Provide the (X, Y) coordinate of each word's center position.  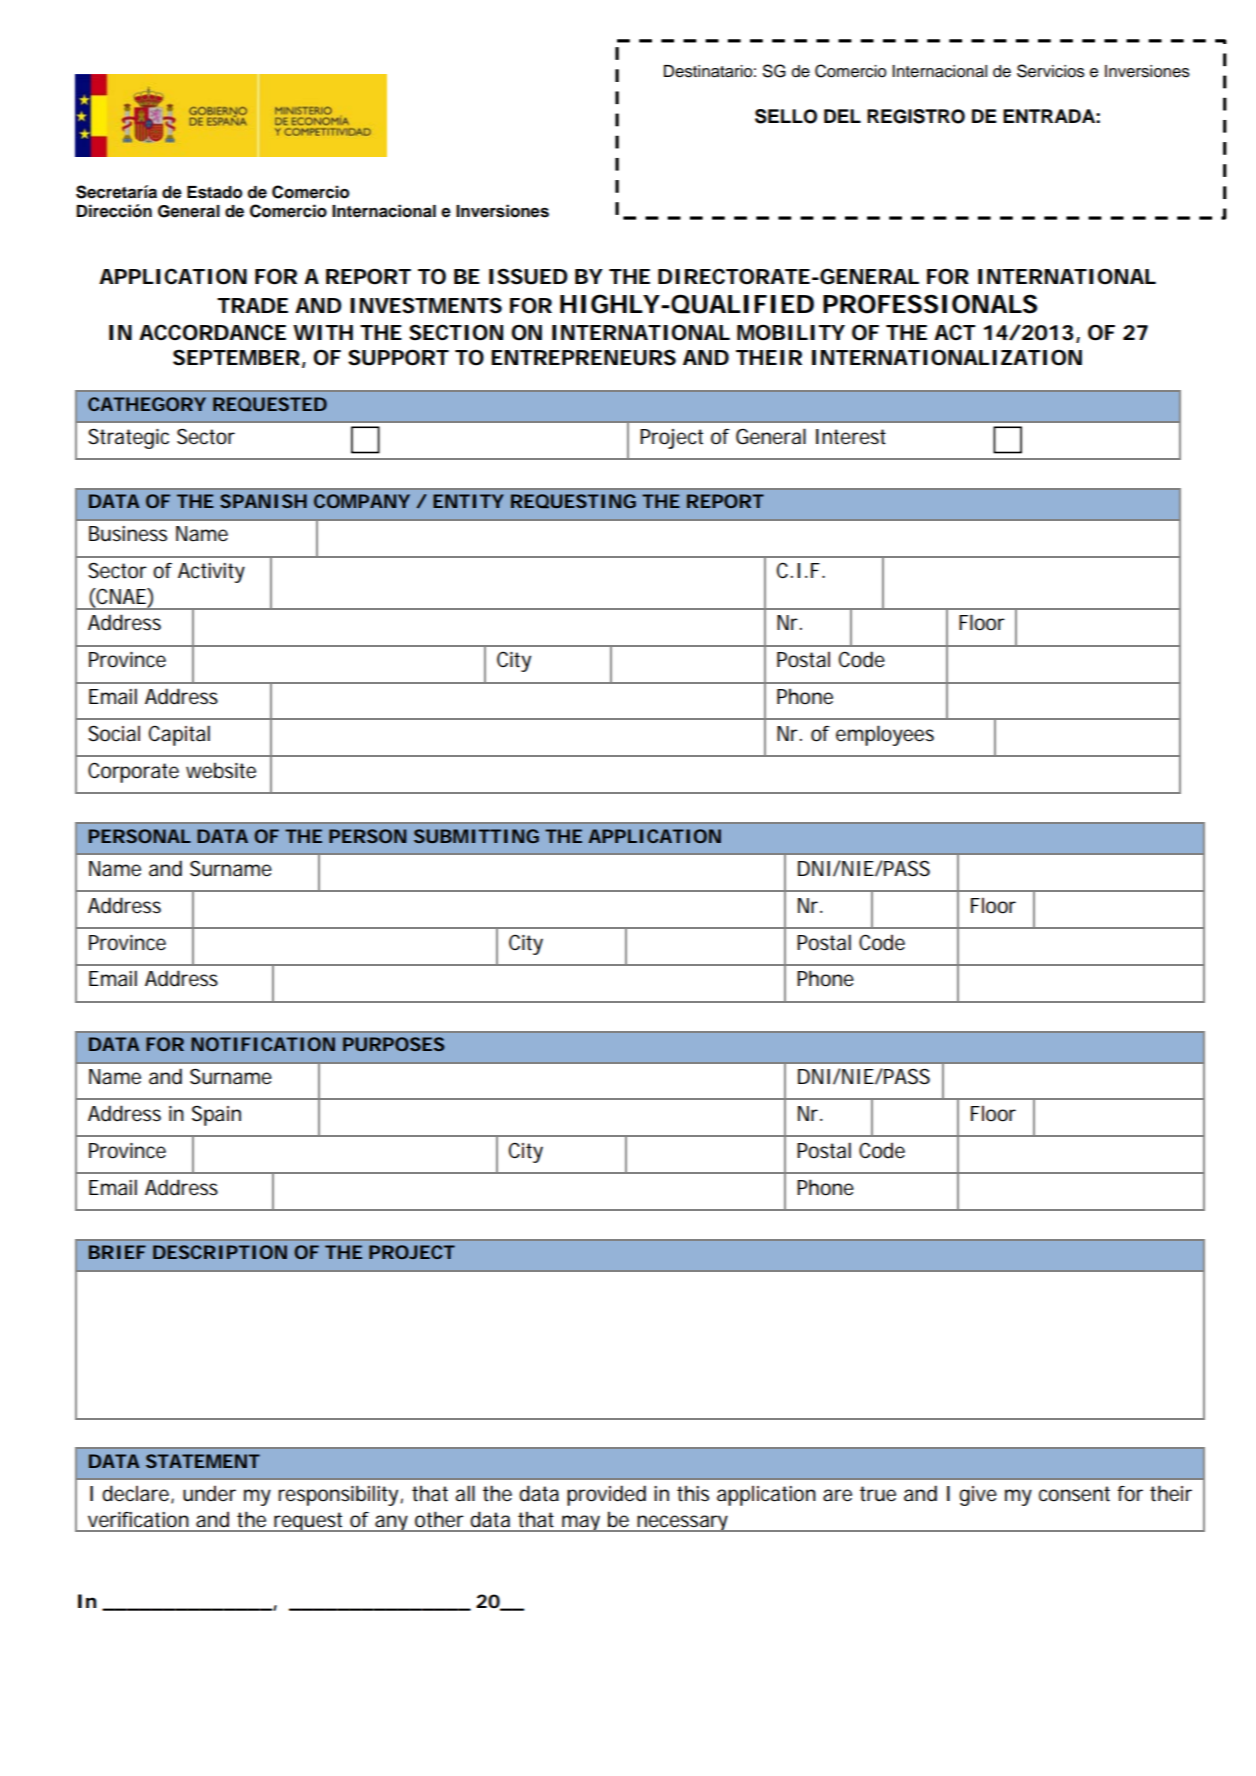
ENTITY (468, 501)
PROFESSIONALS (930, 304)
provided (606, 1495)
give (978, 1496)
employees (885, 735)
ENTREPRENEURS (583, 358)
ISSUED (528, 276)
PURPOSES (394, 1044)
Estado (214, 192)
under (209, 1493)
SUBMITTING (476, 836)
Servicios (1051, 71)
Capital (179, 735)
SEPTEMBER (236, 357)
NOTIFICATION (263, 1044)
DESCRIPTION (220, 1252)
